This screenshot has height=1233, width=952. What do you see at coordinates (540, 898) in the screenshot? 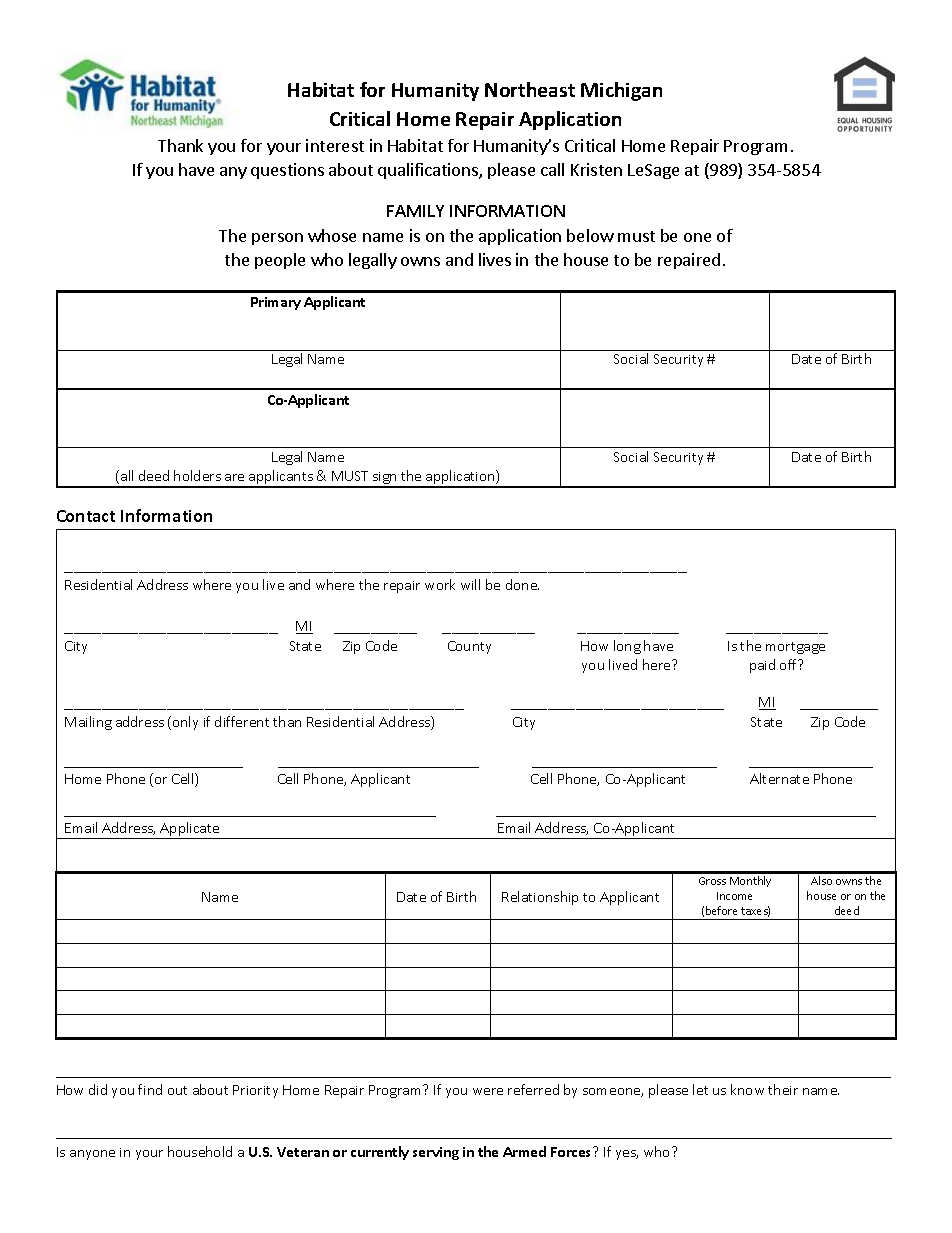
I see `Relationship` at bounding box center [540, 898].
